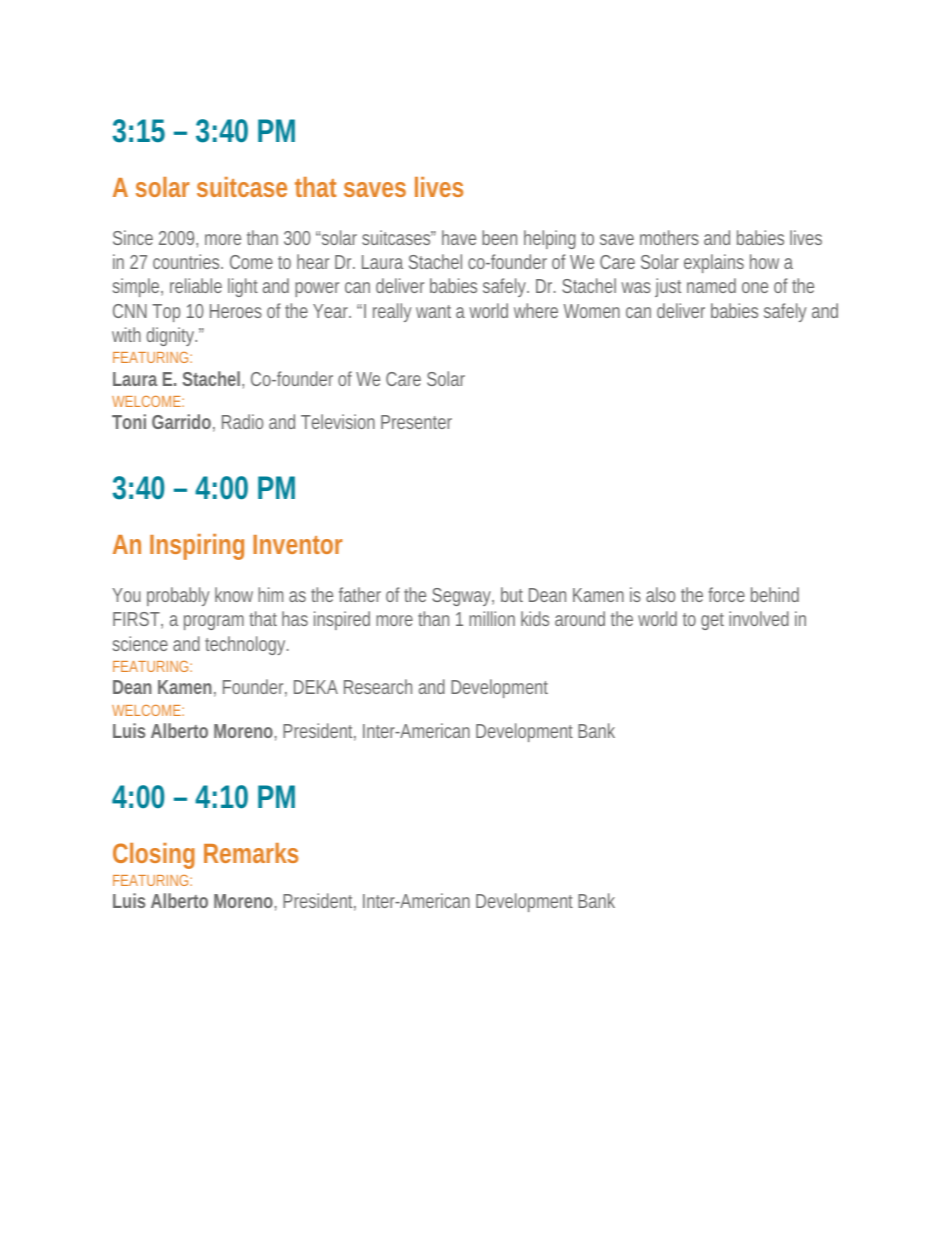  I want to click on Radio, so click(242, 421).
